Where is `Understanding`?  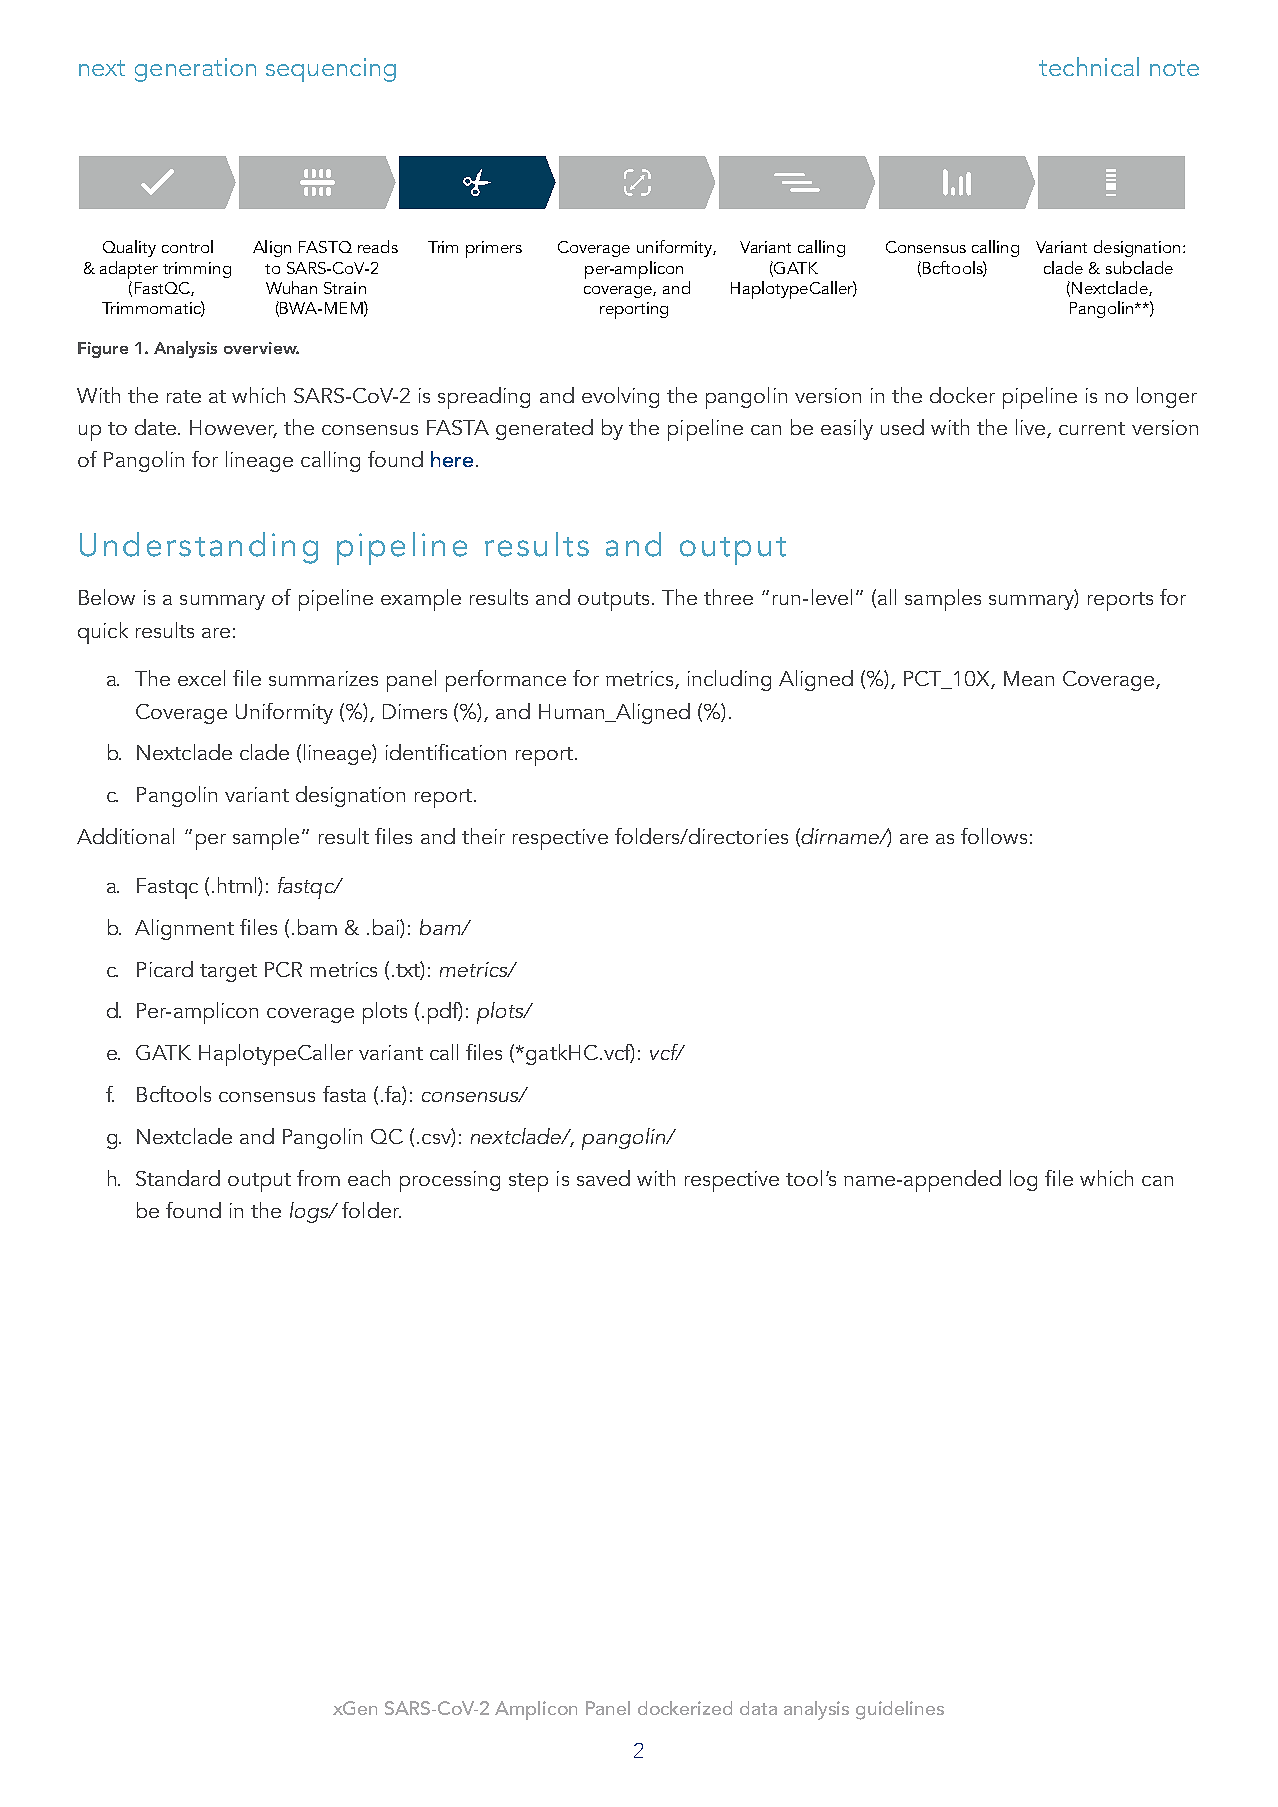
Understanding is located at coordinates (199, 548).
